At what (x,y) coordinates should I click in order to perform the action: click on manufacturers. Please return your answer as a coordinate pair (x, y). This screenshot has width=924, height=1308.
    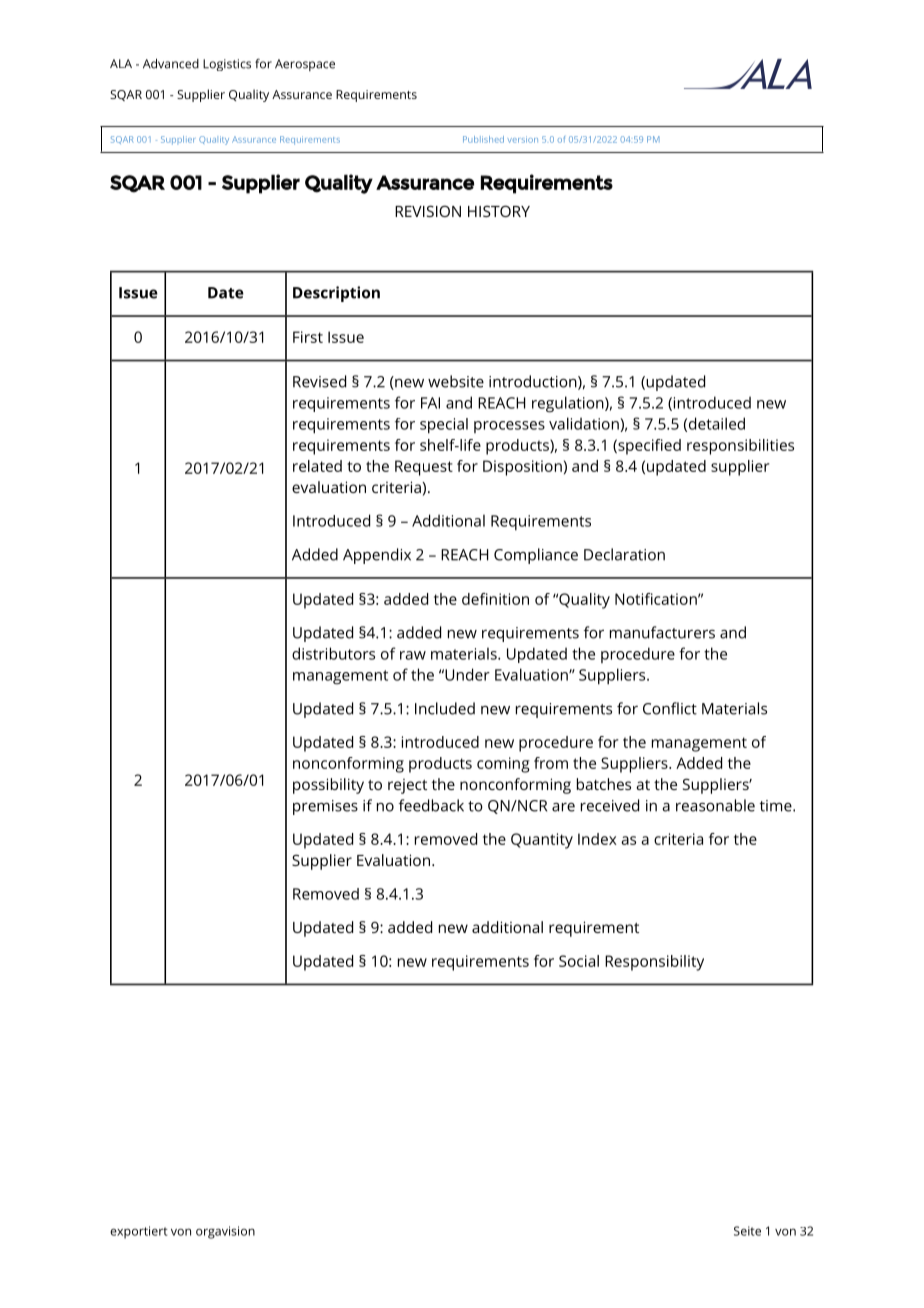
    Looking at the image, I should click on (662, 632).
